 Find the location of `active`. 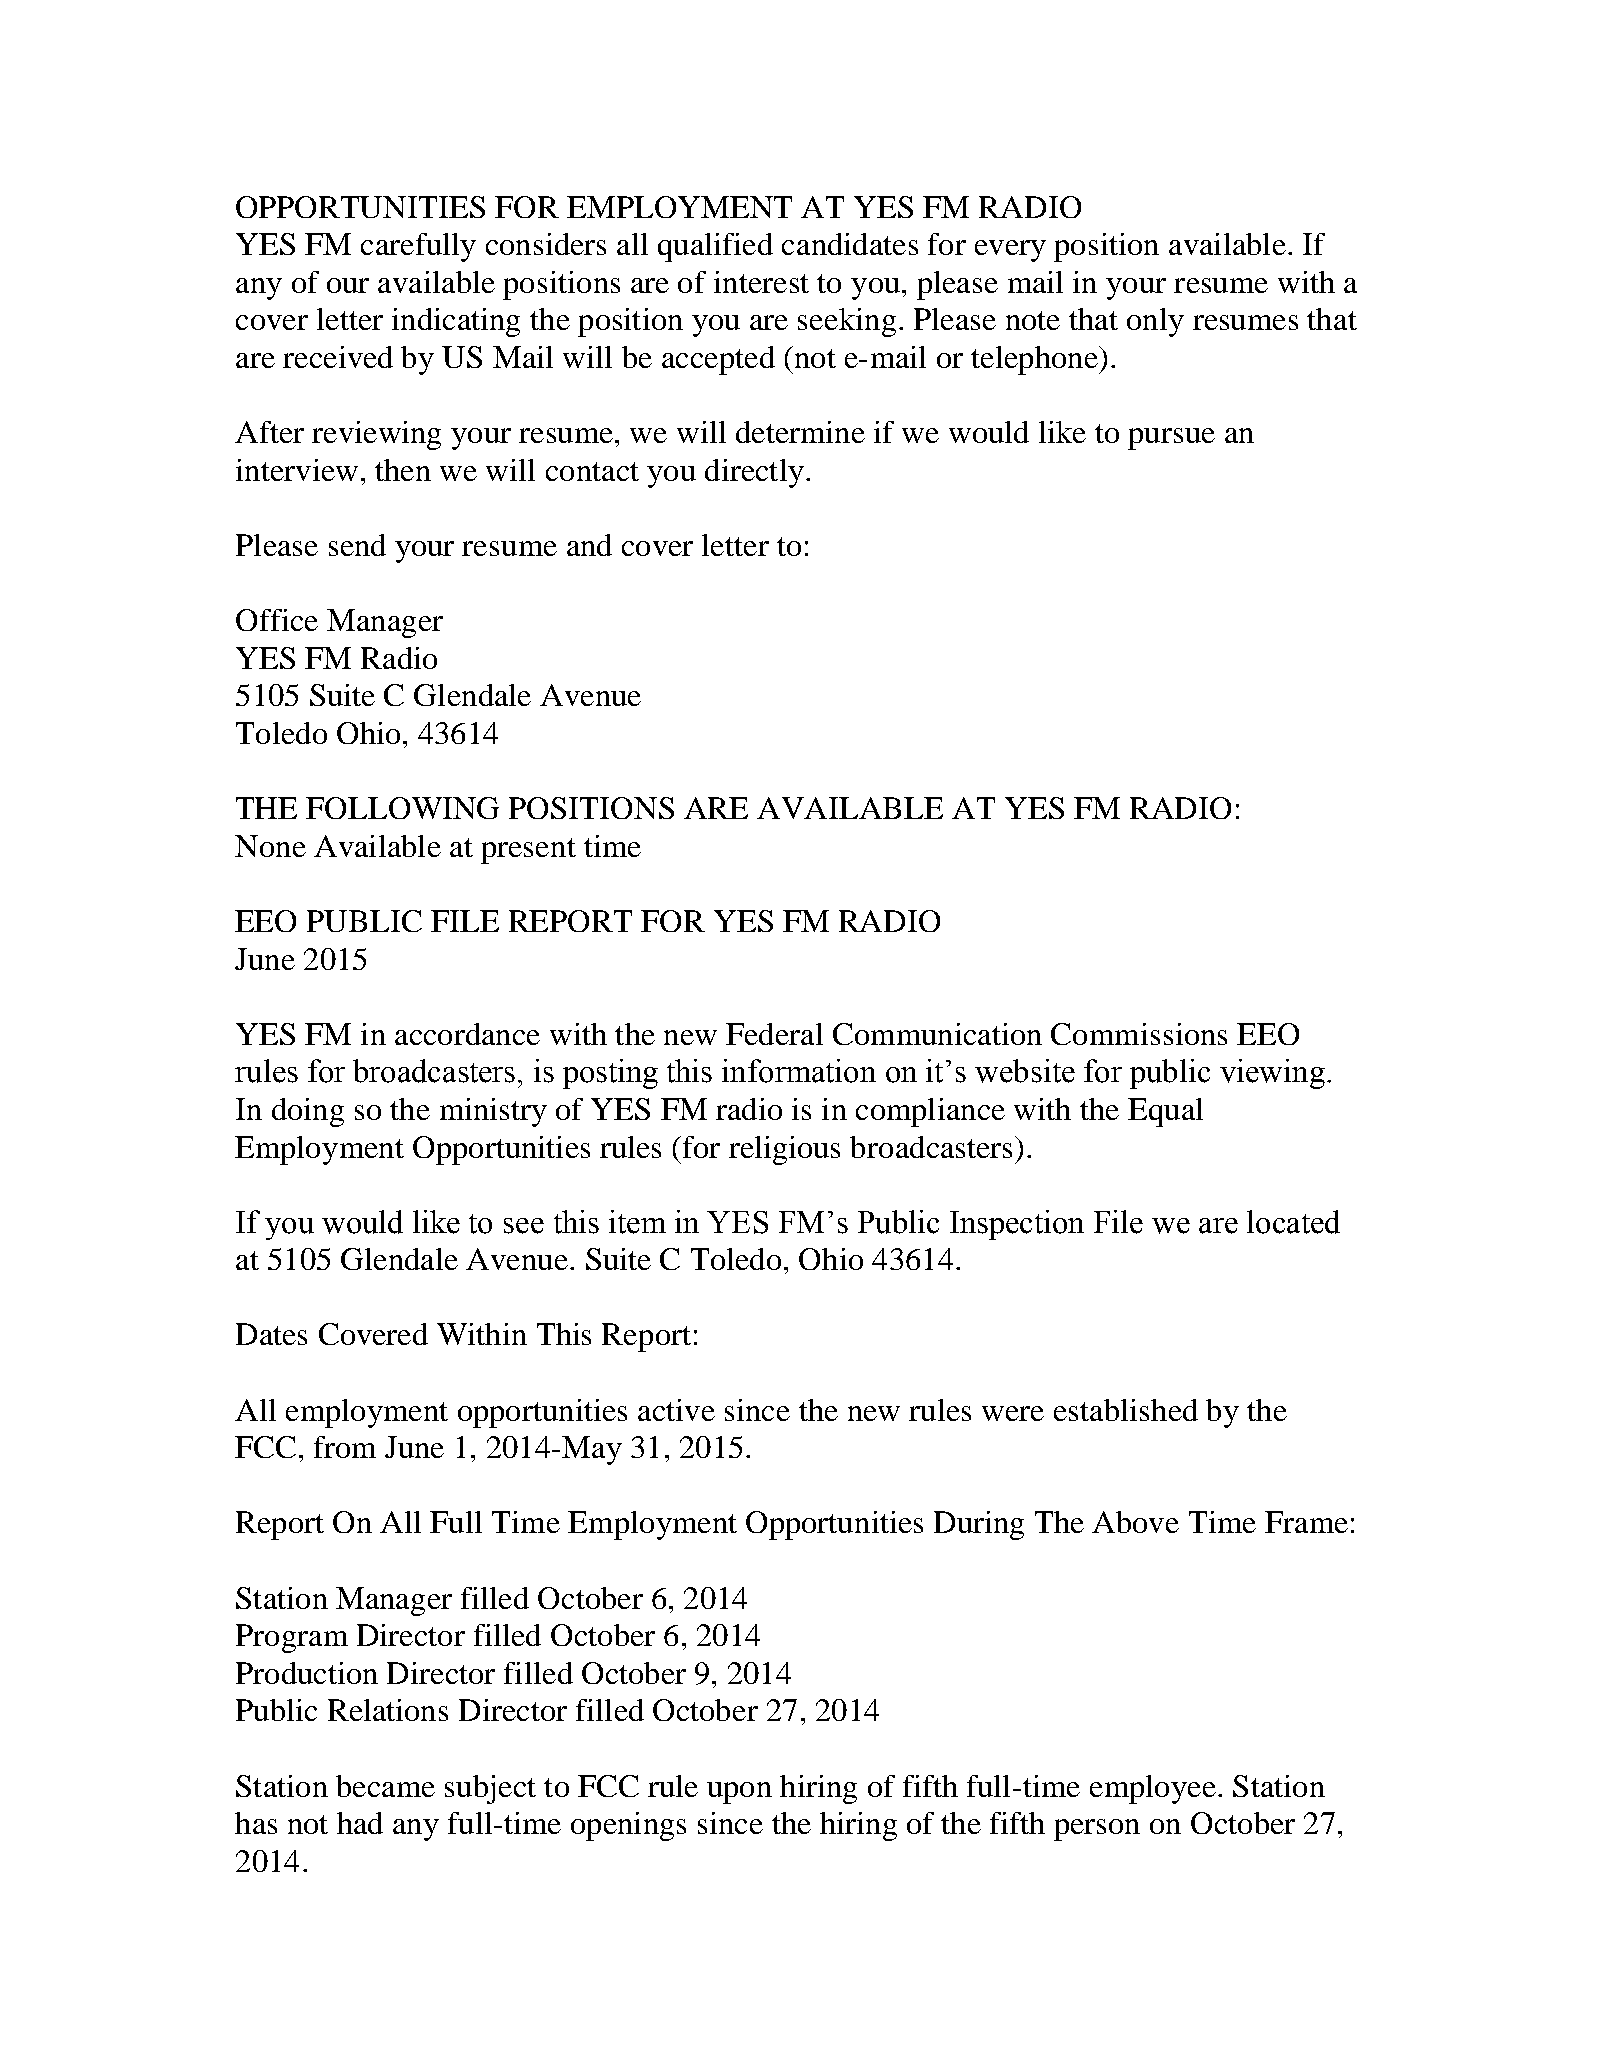

active is located at coordinates (676, 1410).
